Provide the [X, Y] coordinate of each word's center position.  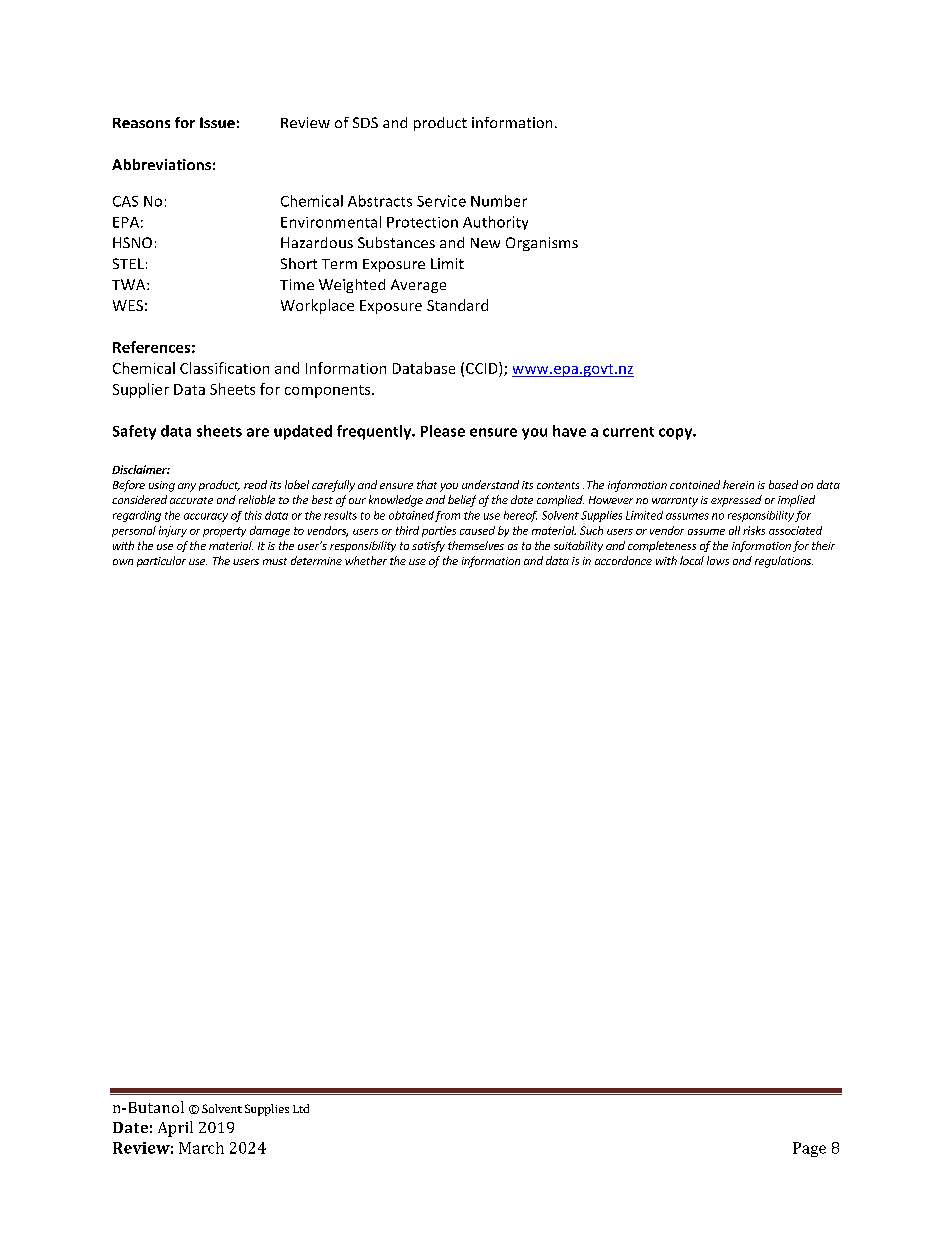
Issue [217, 122]
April [175, 1129]
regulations [784, 562]
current [628, 432]
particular [161, 561]
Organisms [542, 244]
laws [718, 560]
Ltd [301, 1108]
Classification [224, 368]
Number [499, 201]
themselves [476, 545]
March [201, 1148]
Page [809, 1149]
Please [443, 431]
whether [366, 560]
